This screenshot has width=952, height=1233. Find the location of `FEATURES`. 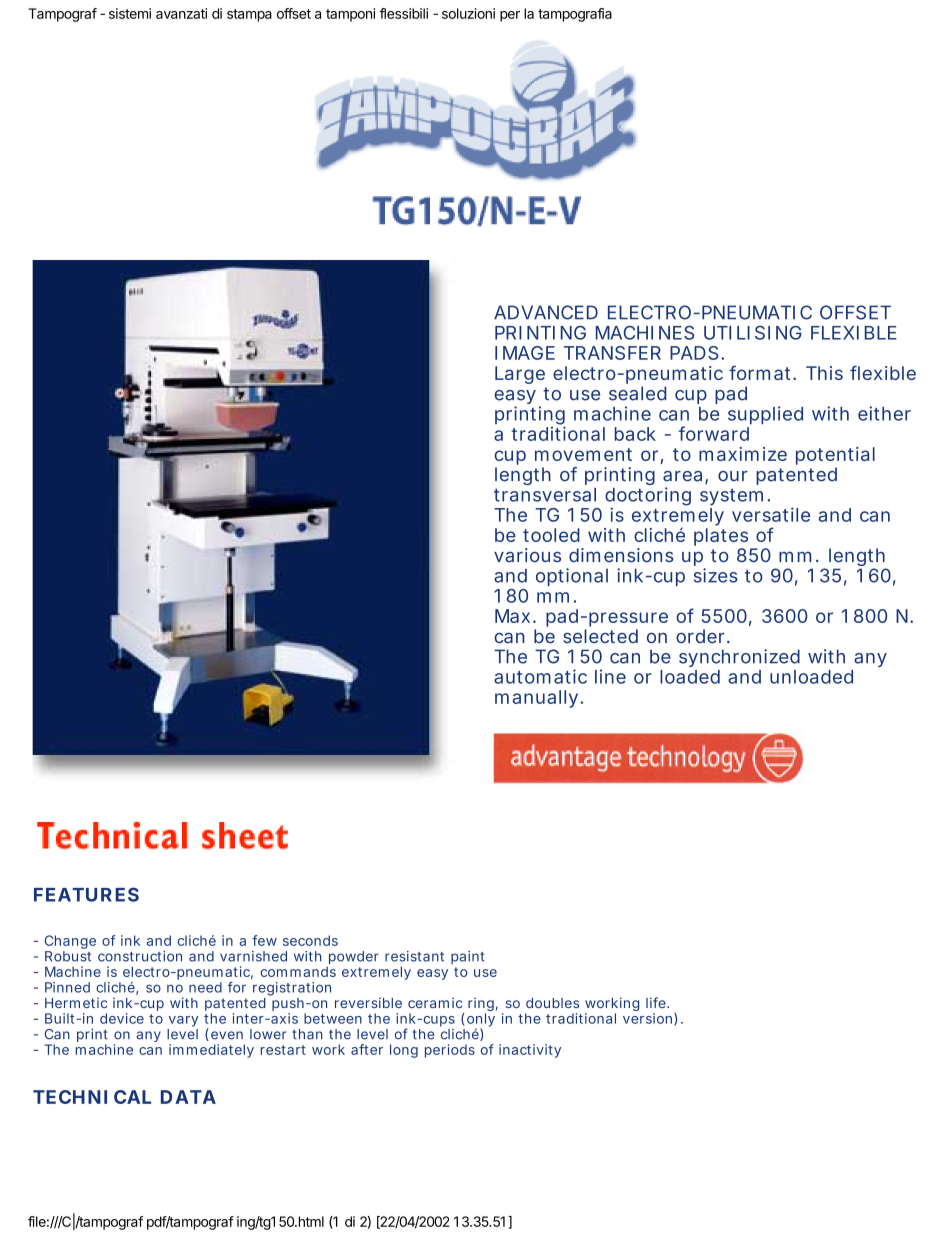

FEATURES is located at coordinates (86, 894).
